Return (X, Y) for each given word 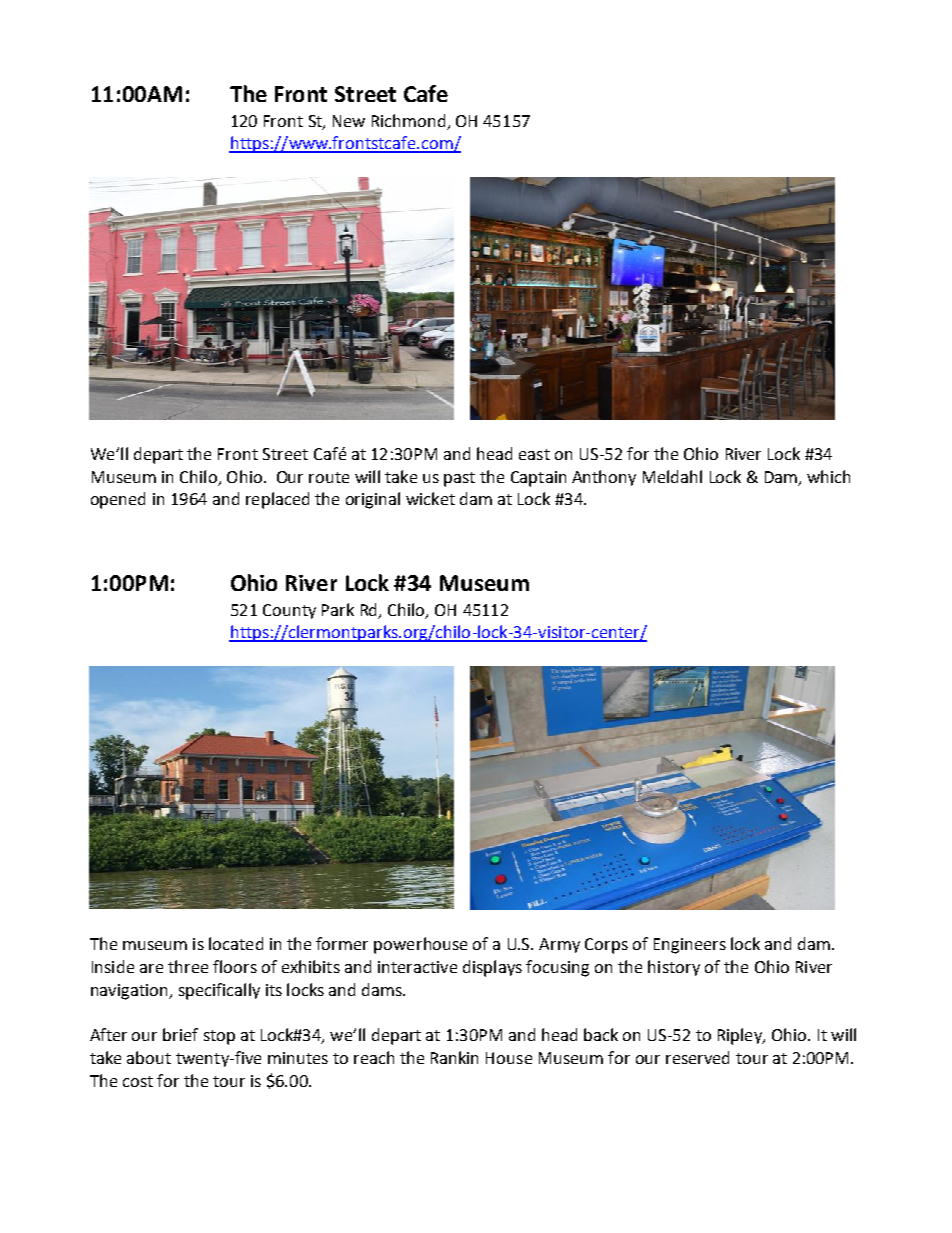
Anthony (604, 478)
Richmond (408, 120)
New (349, 121)
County (289, 611)
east (534, 454)
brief (180, 1034)
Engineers (690, 946)
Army (559, 945)
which (828, 476)
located (236, 943)
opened (118, 500)
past (459, 479)
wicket (430, 498)
